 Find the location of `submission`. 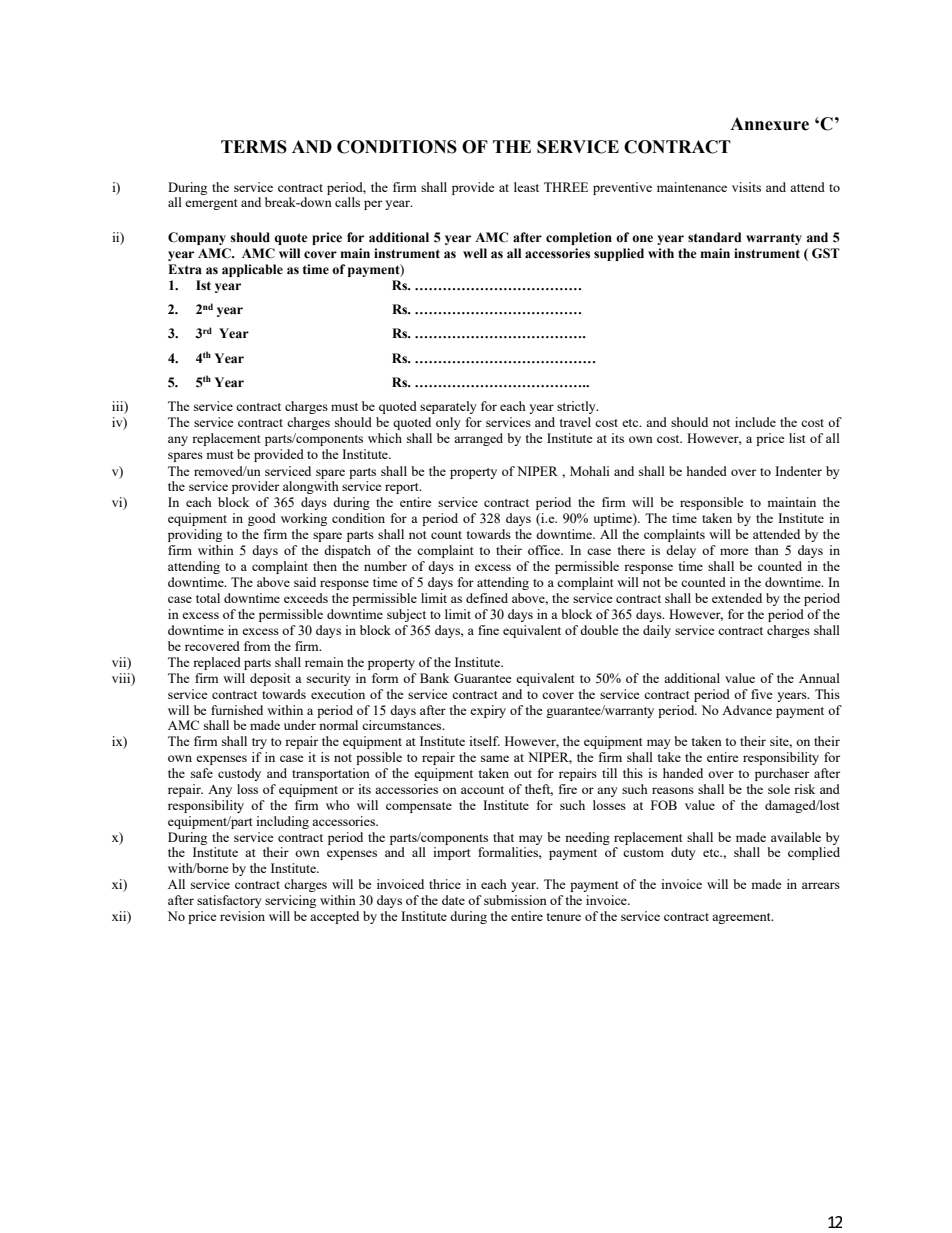

submission is located at coordinates (515, 900).
